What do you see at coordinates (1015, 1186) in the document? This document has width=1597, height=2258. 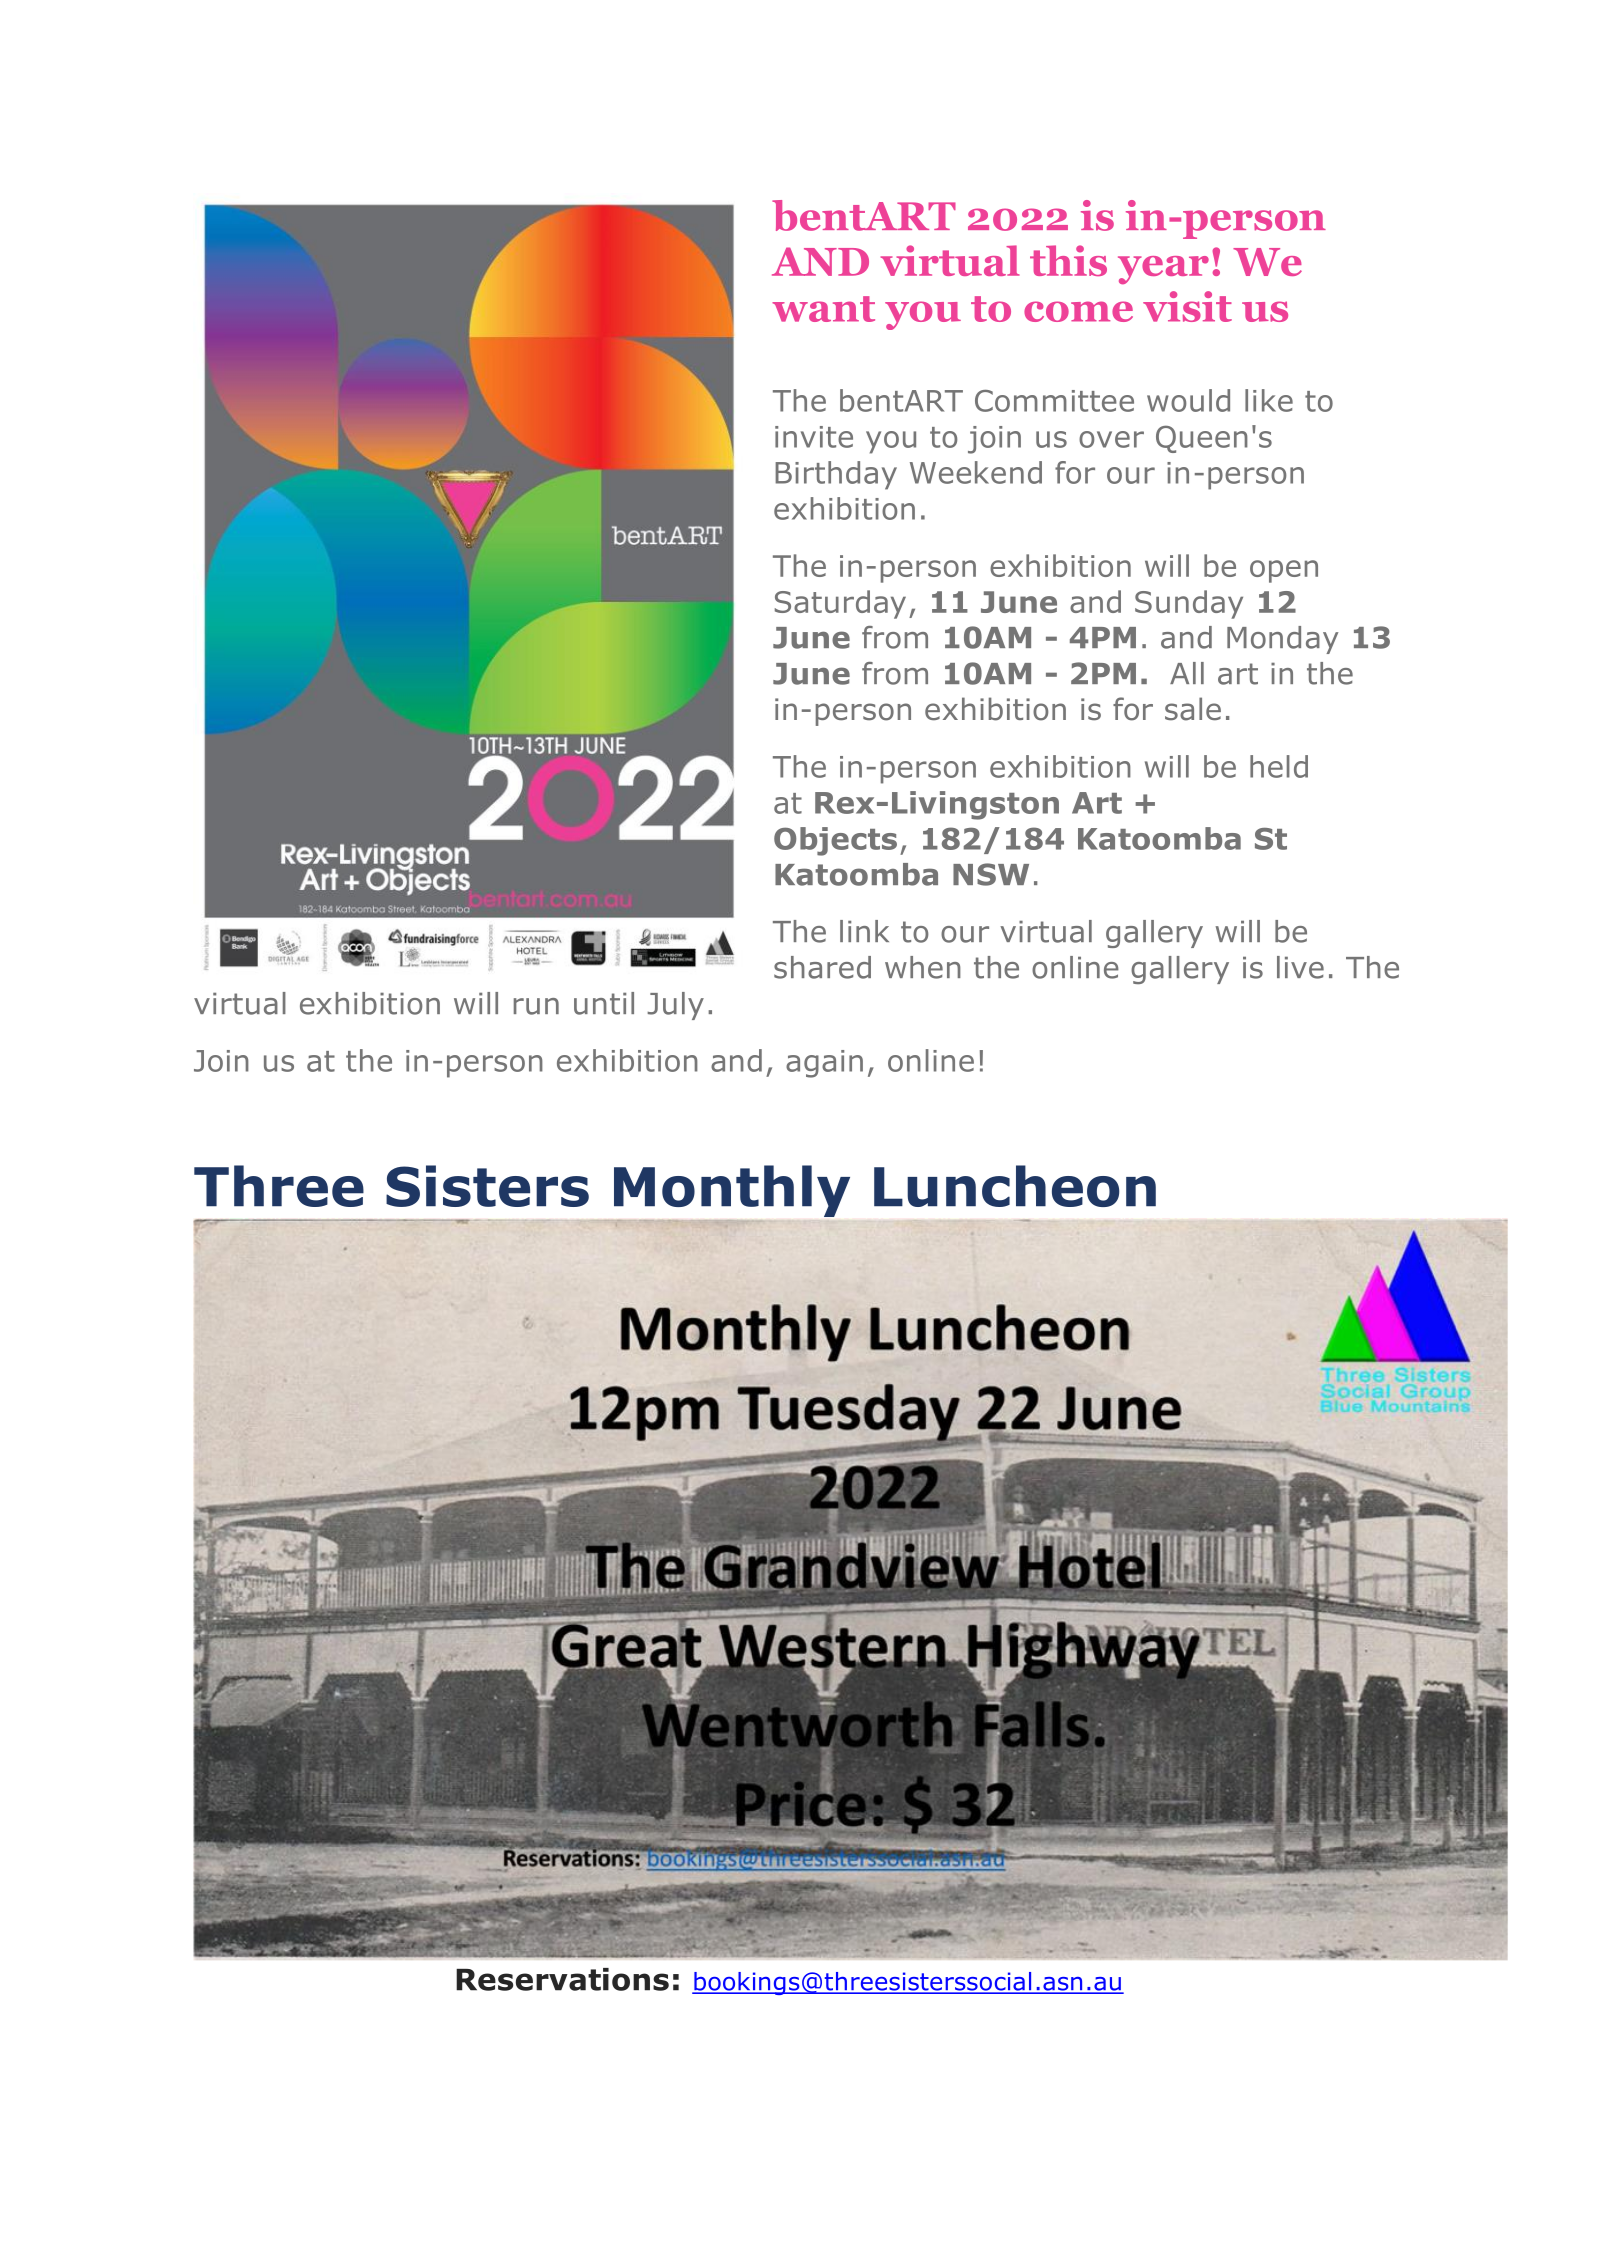 I see `Luncheon` at bounding box center [1015, 1186].
